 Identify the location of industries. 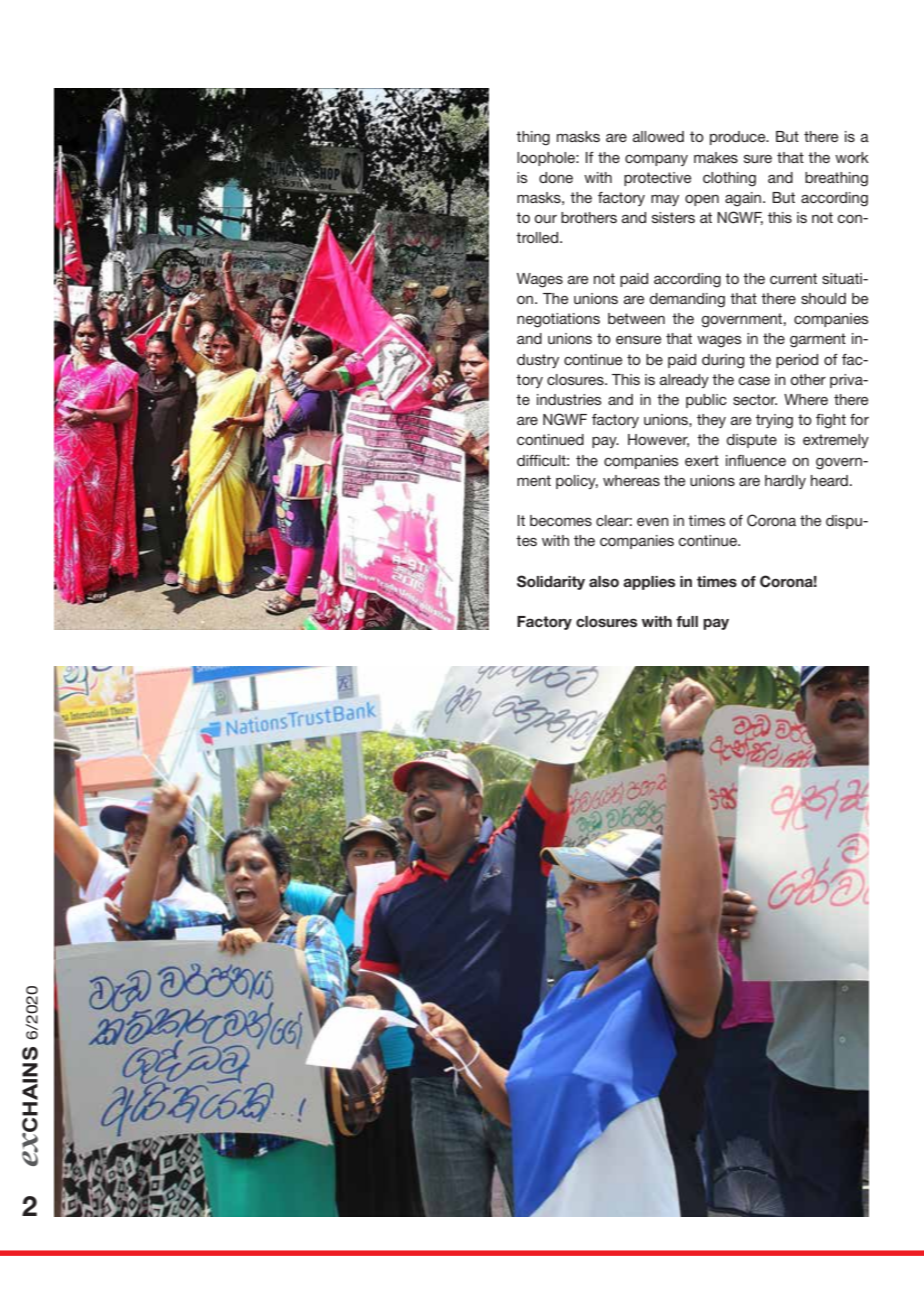
(569, 399).
